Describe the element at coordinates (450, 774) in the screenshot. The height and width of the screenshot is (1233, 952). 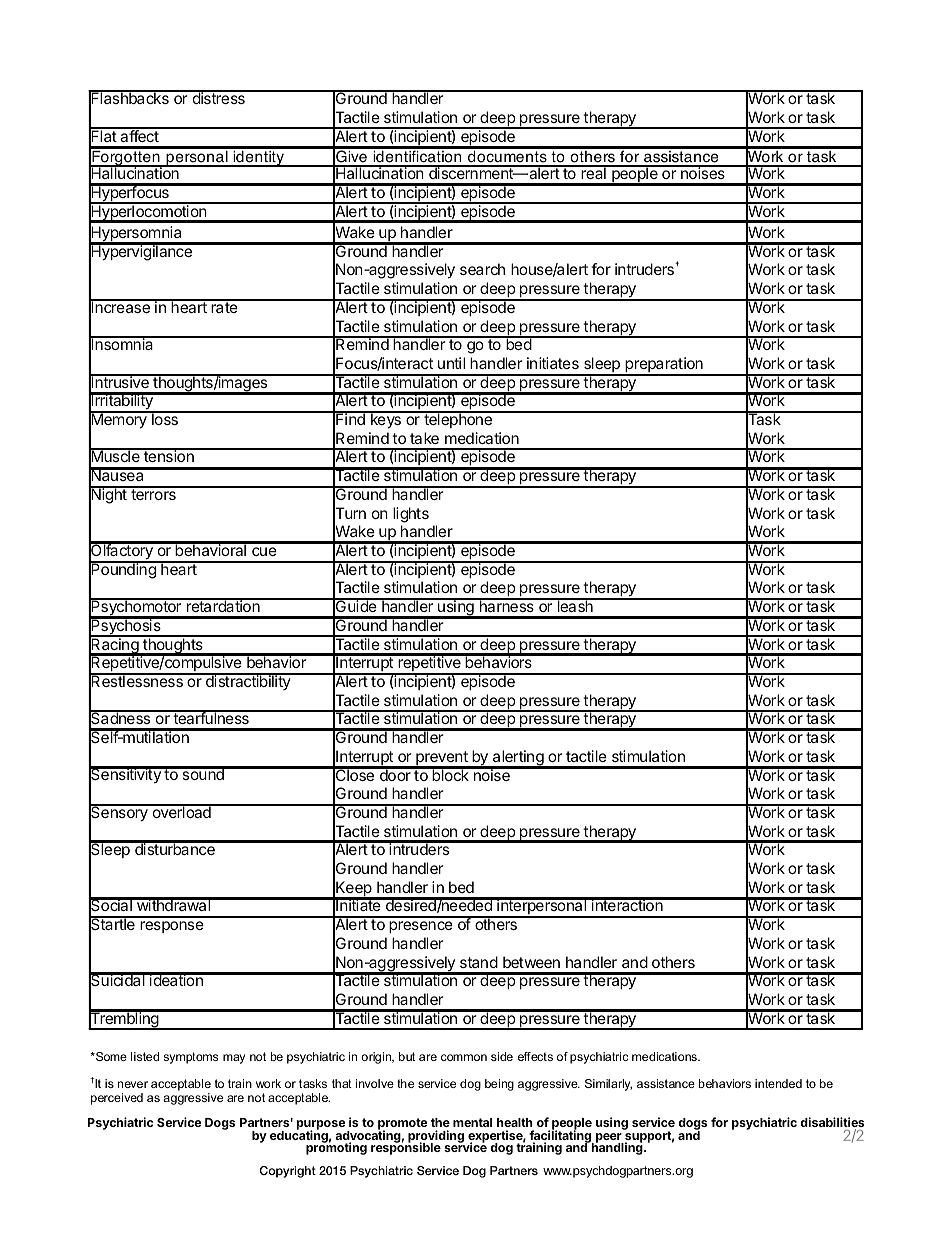
I see `block` at that location.
